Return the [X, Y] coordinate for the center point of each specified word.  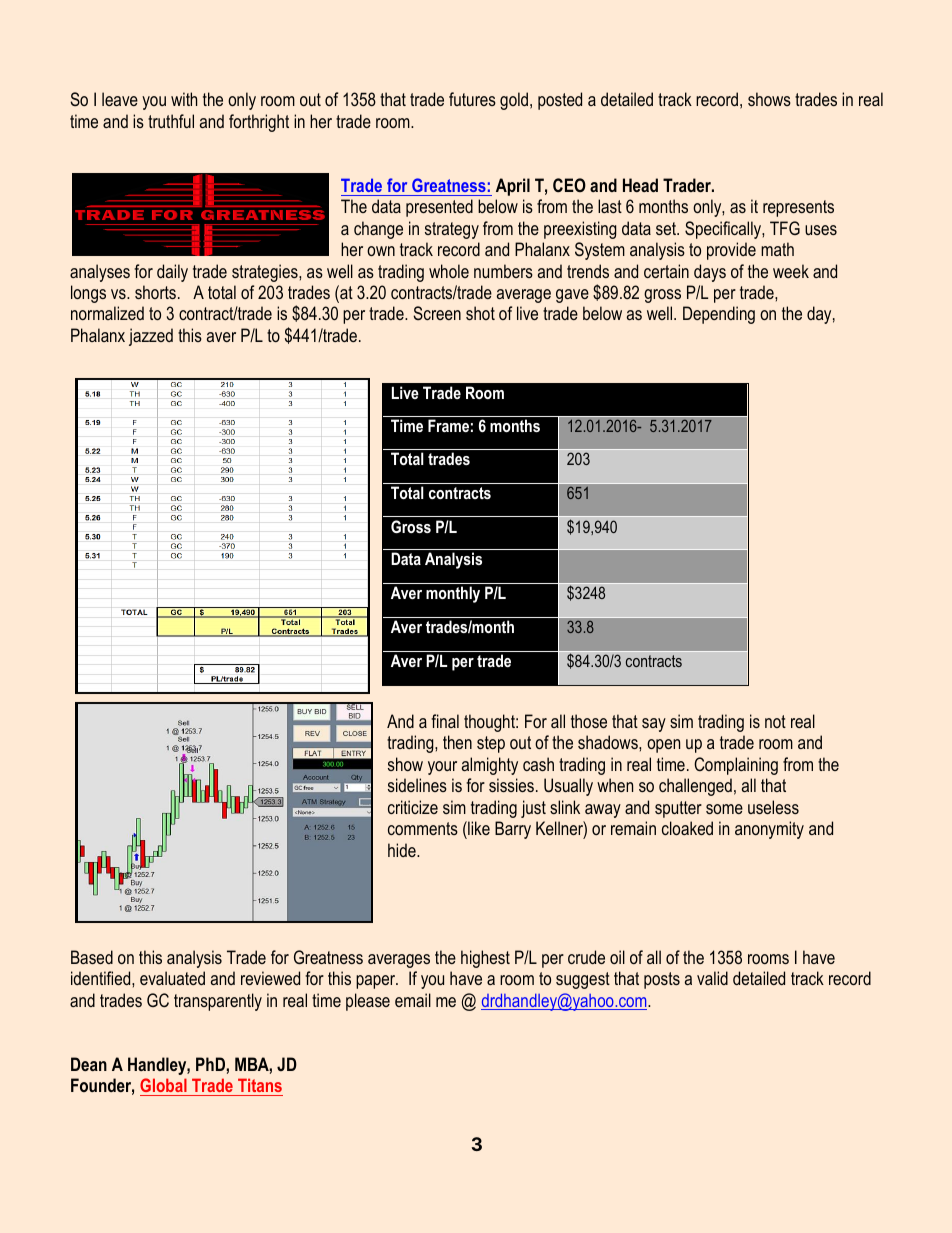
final [445, 721]
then [457, 742]
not [775, 721]
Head [640, 185]
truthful [171, 121]
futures [472, 99]
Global [164, 1087]
